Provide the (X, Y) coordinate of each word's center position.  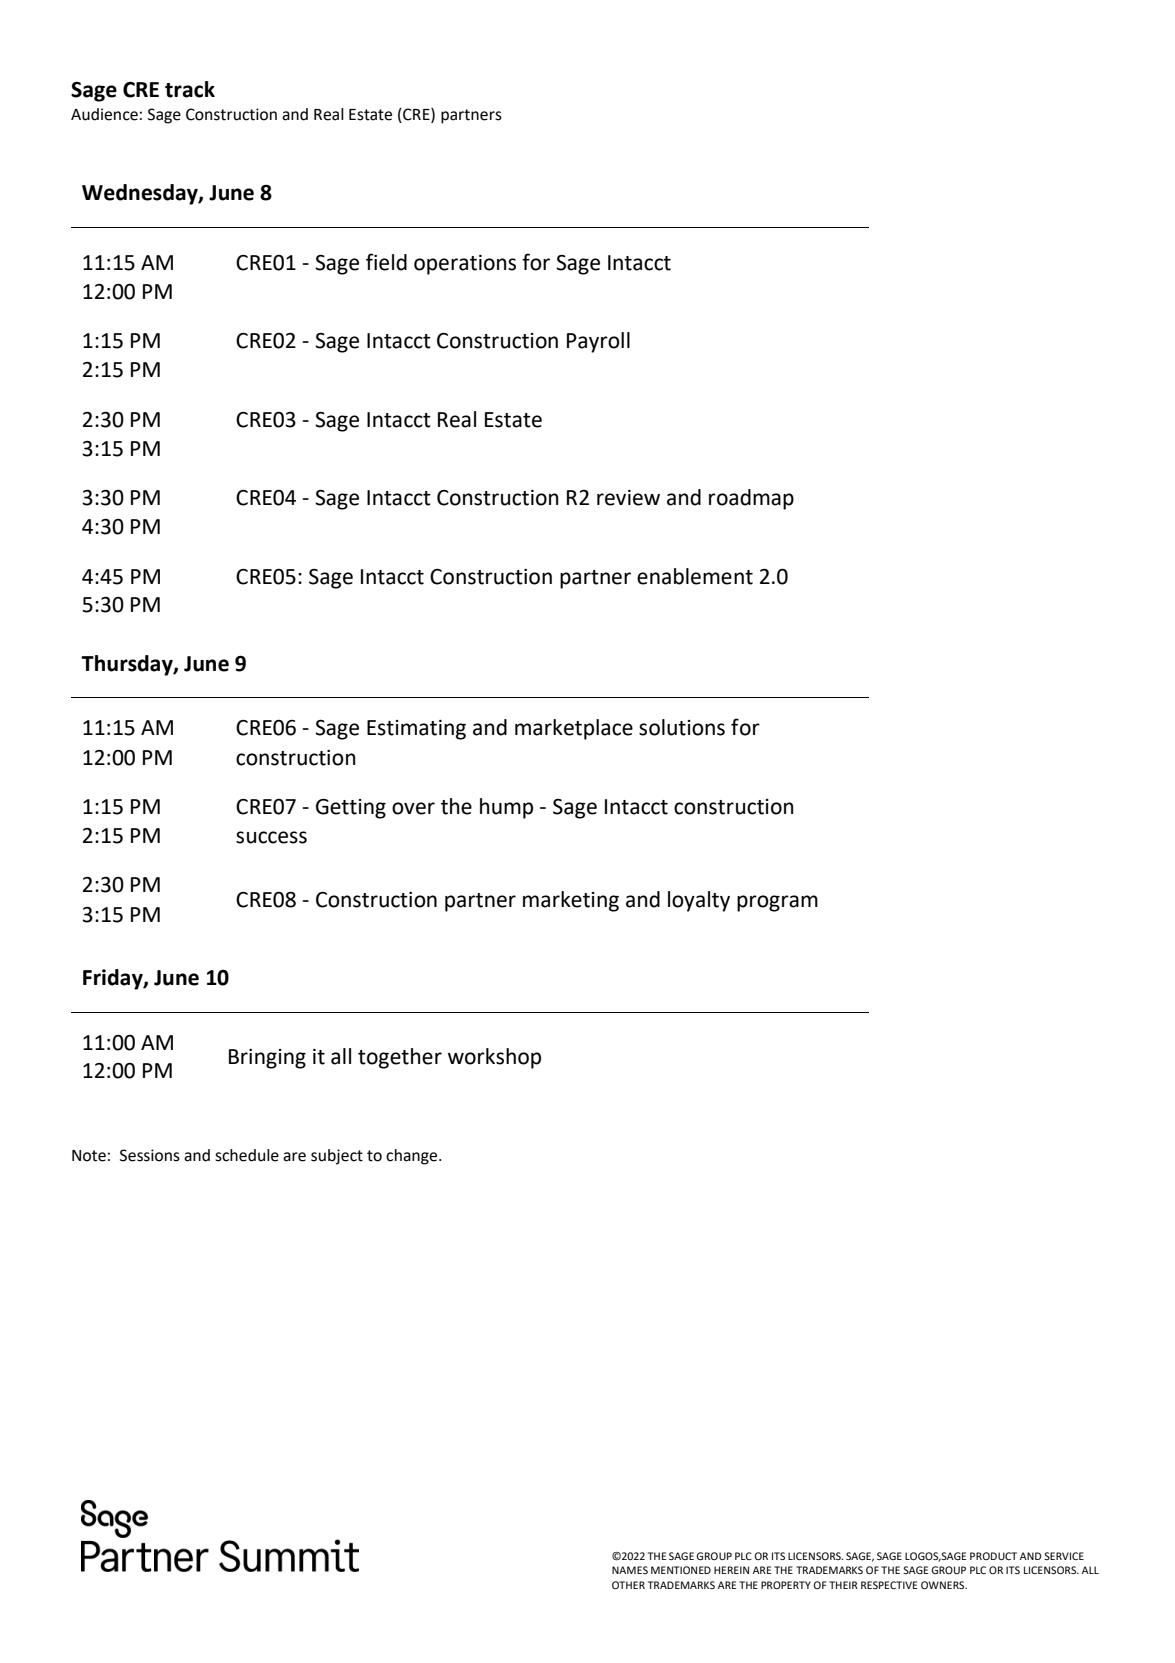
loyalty (699, 901)
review (628, 498)
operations (465, 265)
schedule (247, 1155)
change (413, 1157)
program (777, 903)
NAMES (630, 1570)
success (271, 837)
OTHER (628, 1585)
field (386, 262)
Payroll (598, 342)
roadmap (751, 499)
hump (506, 808)
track (190, 89)
